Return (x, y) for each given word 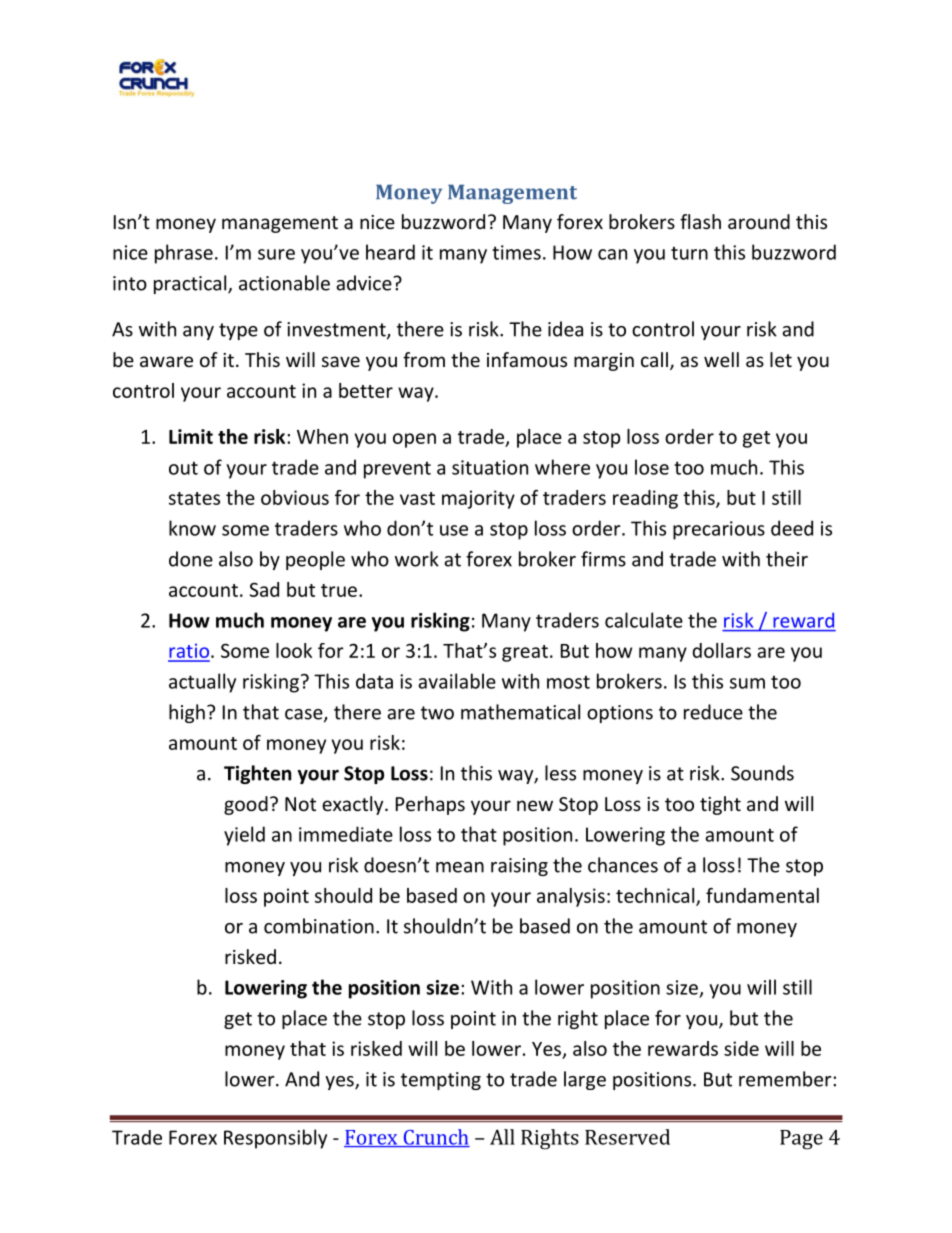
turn (689, 253)
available (457, 681)
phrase (184, 254)
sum (747, 683)
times (516, 252)
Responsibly (275, 1139)
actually (202, 683)
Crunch (435, 1138)
